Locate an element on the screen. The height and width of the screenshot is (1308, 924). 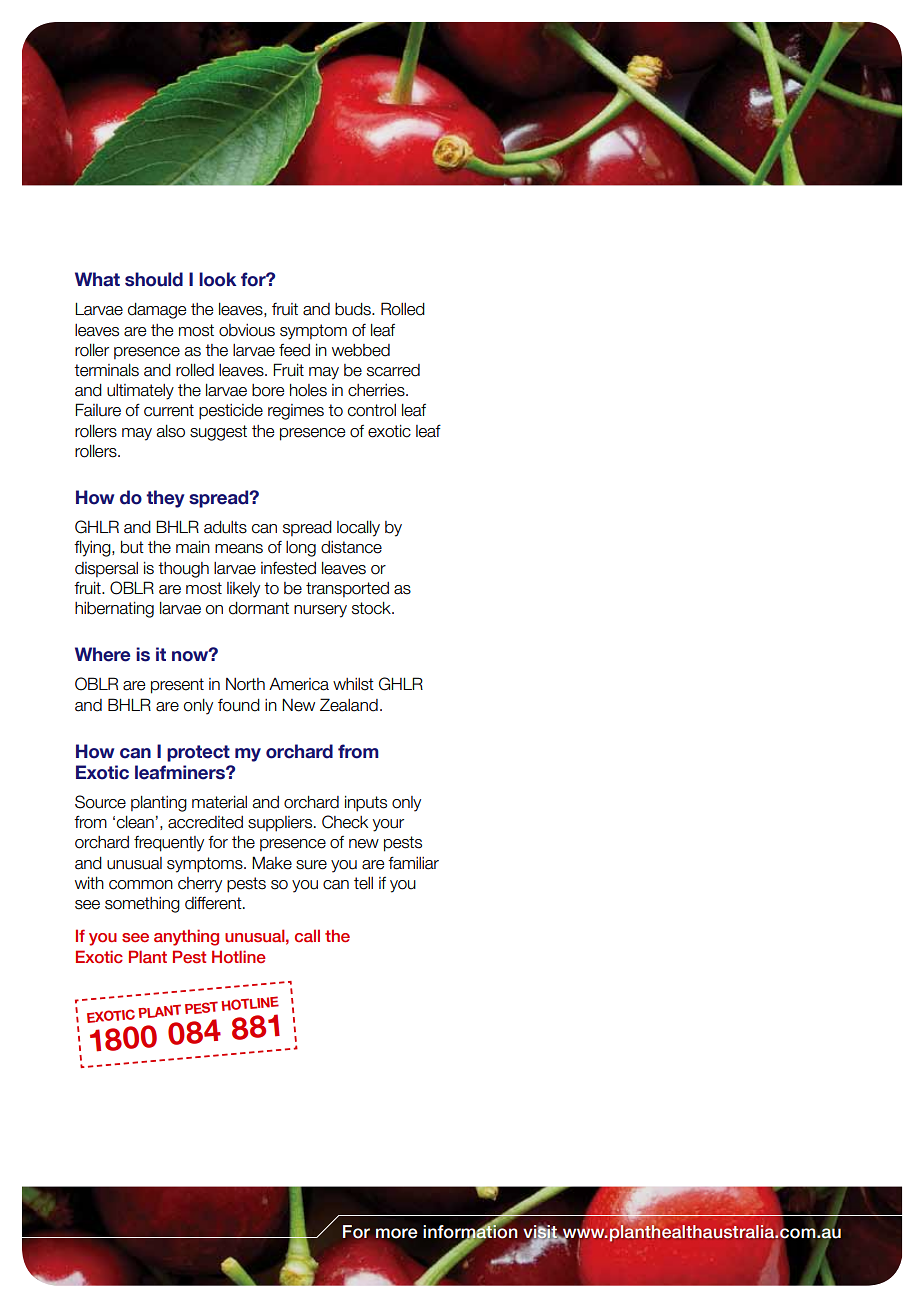
something is located at coordinates (142, 905).
